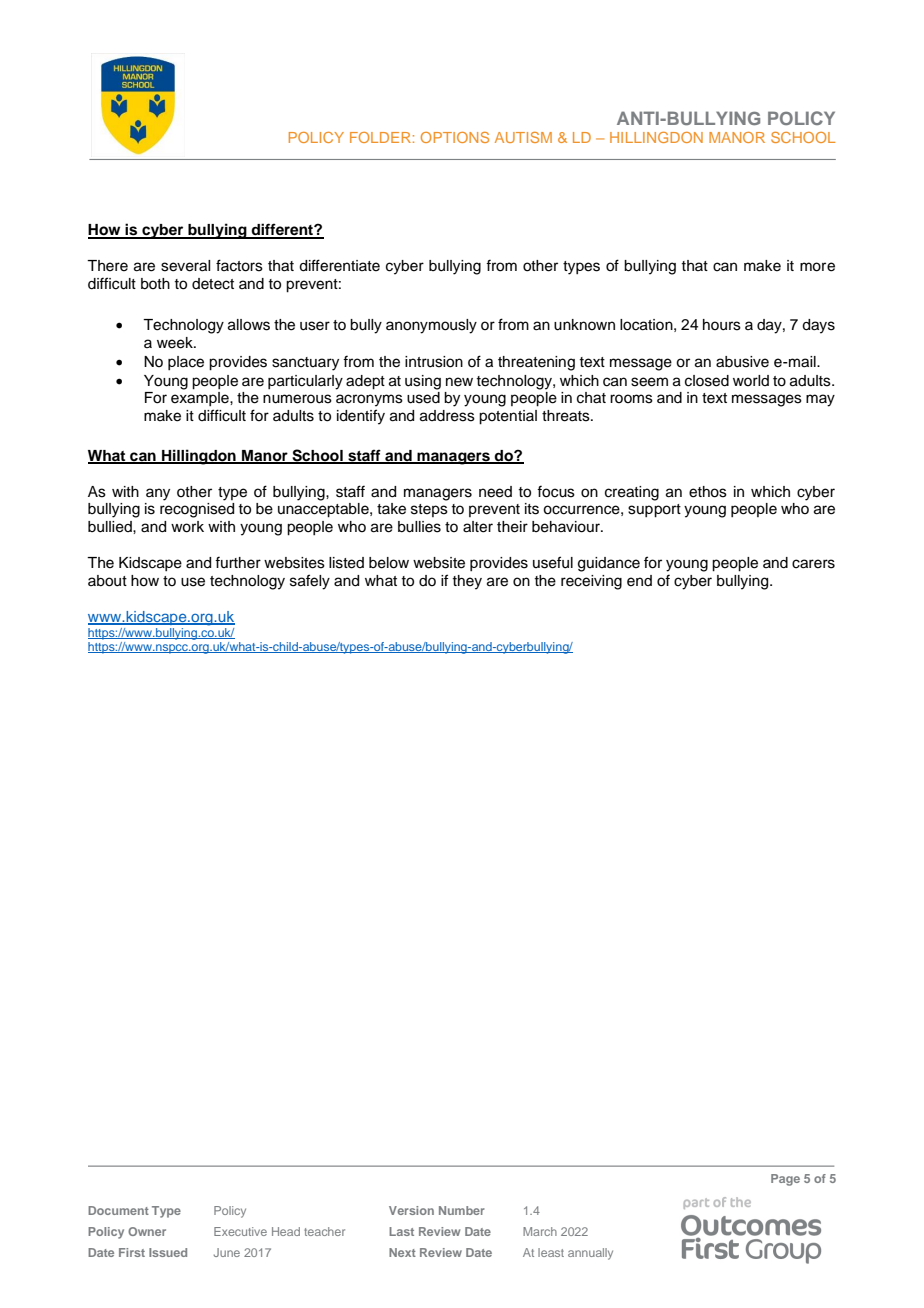  I want to click on about, so click(107, 581).
